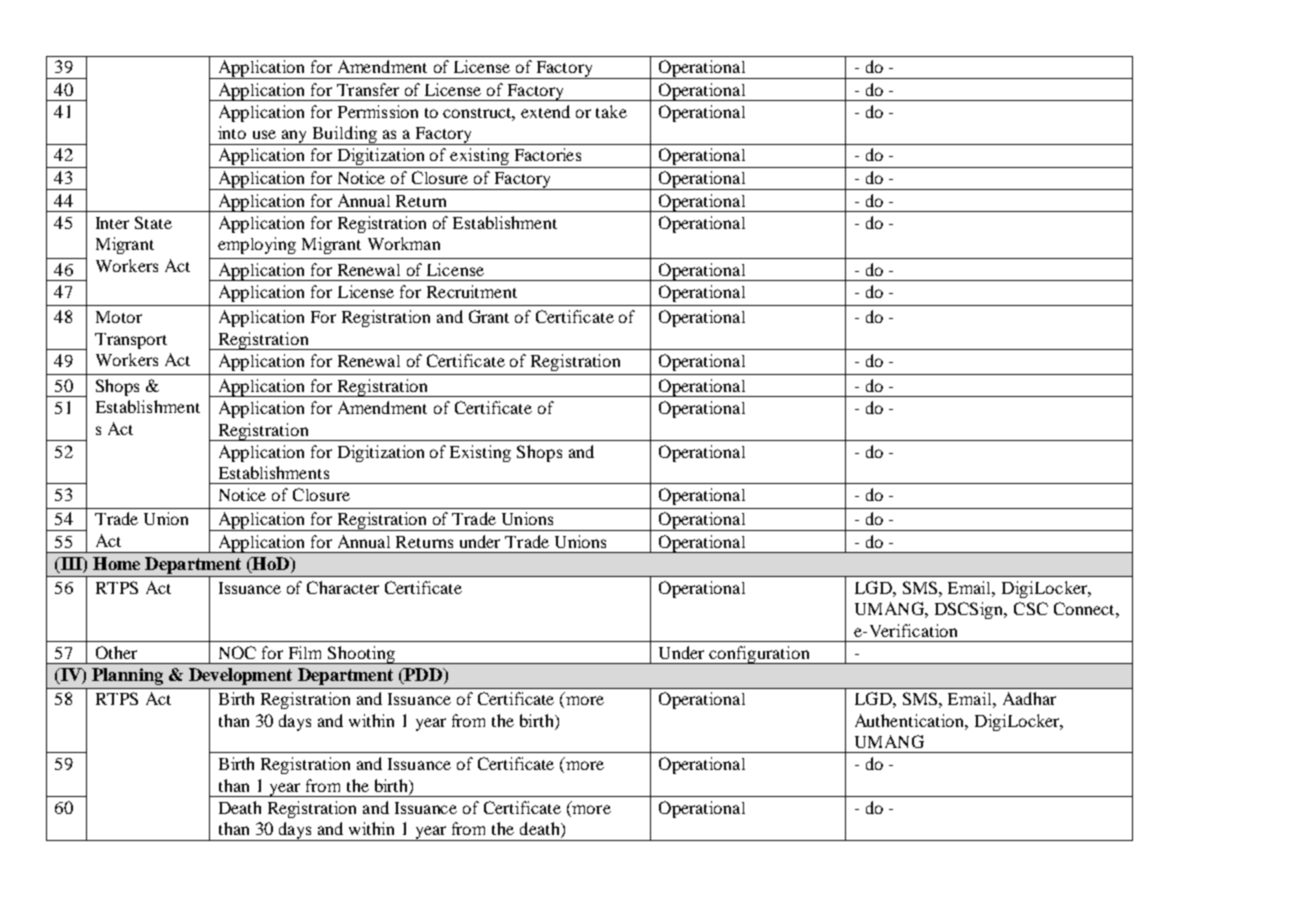 Image resolution: width=1307 pixels, height=924 pixels. I want to click on Motor, so click(119, 317).
